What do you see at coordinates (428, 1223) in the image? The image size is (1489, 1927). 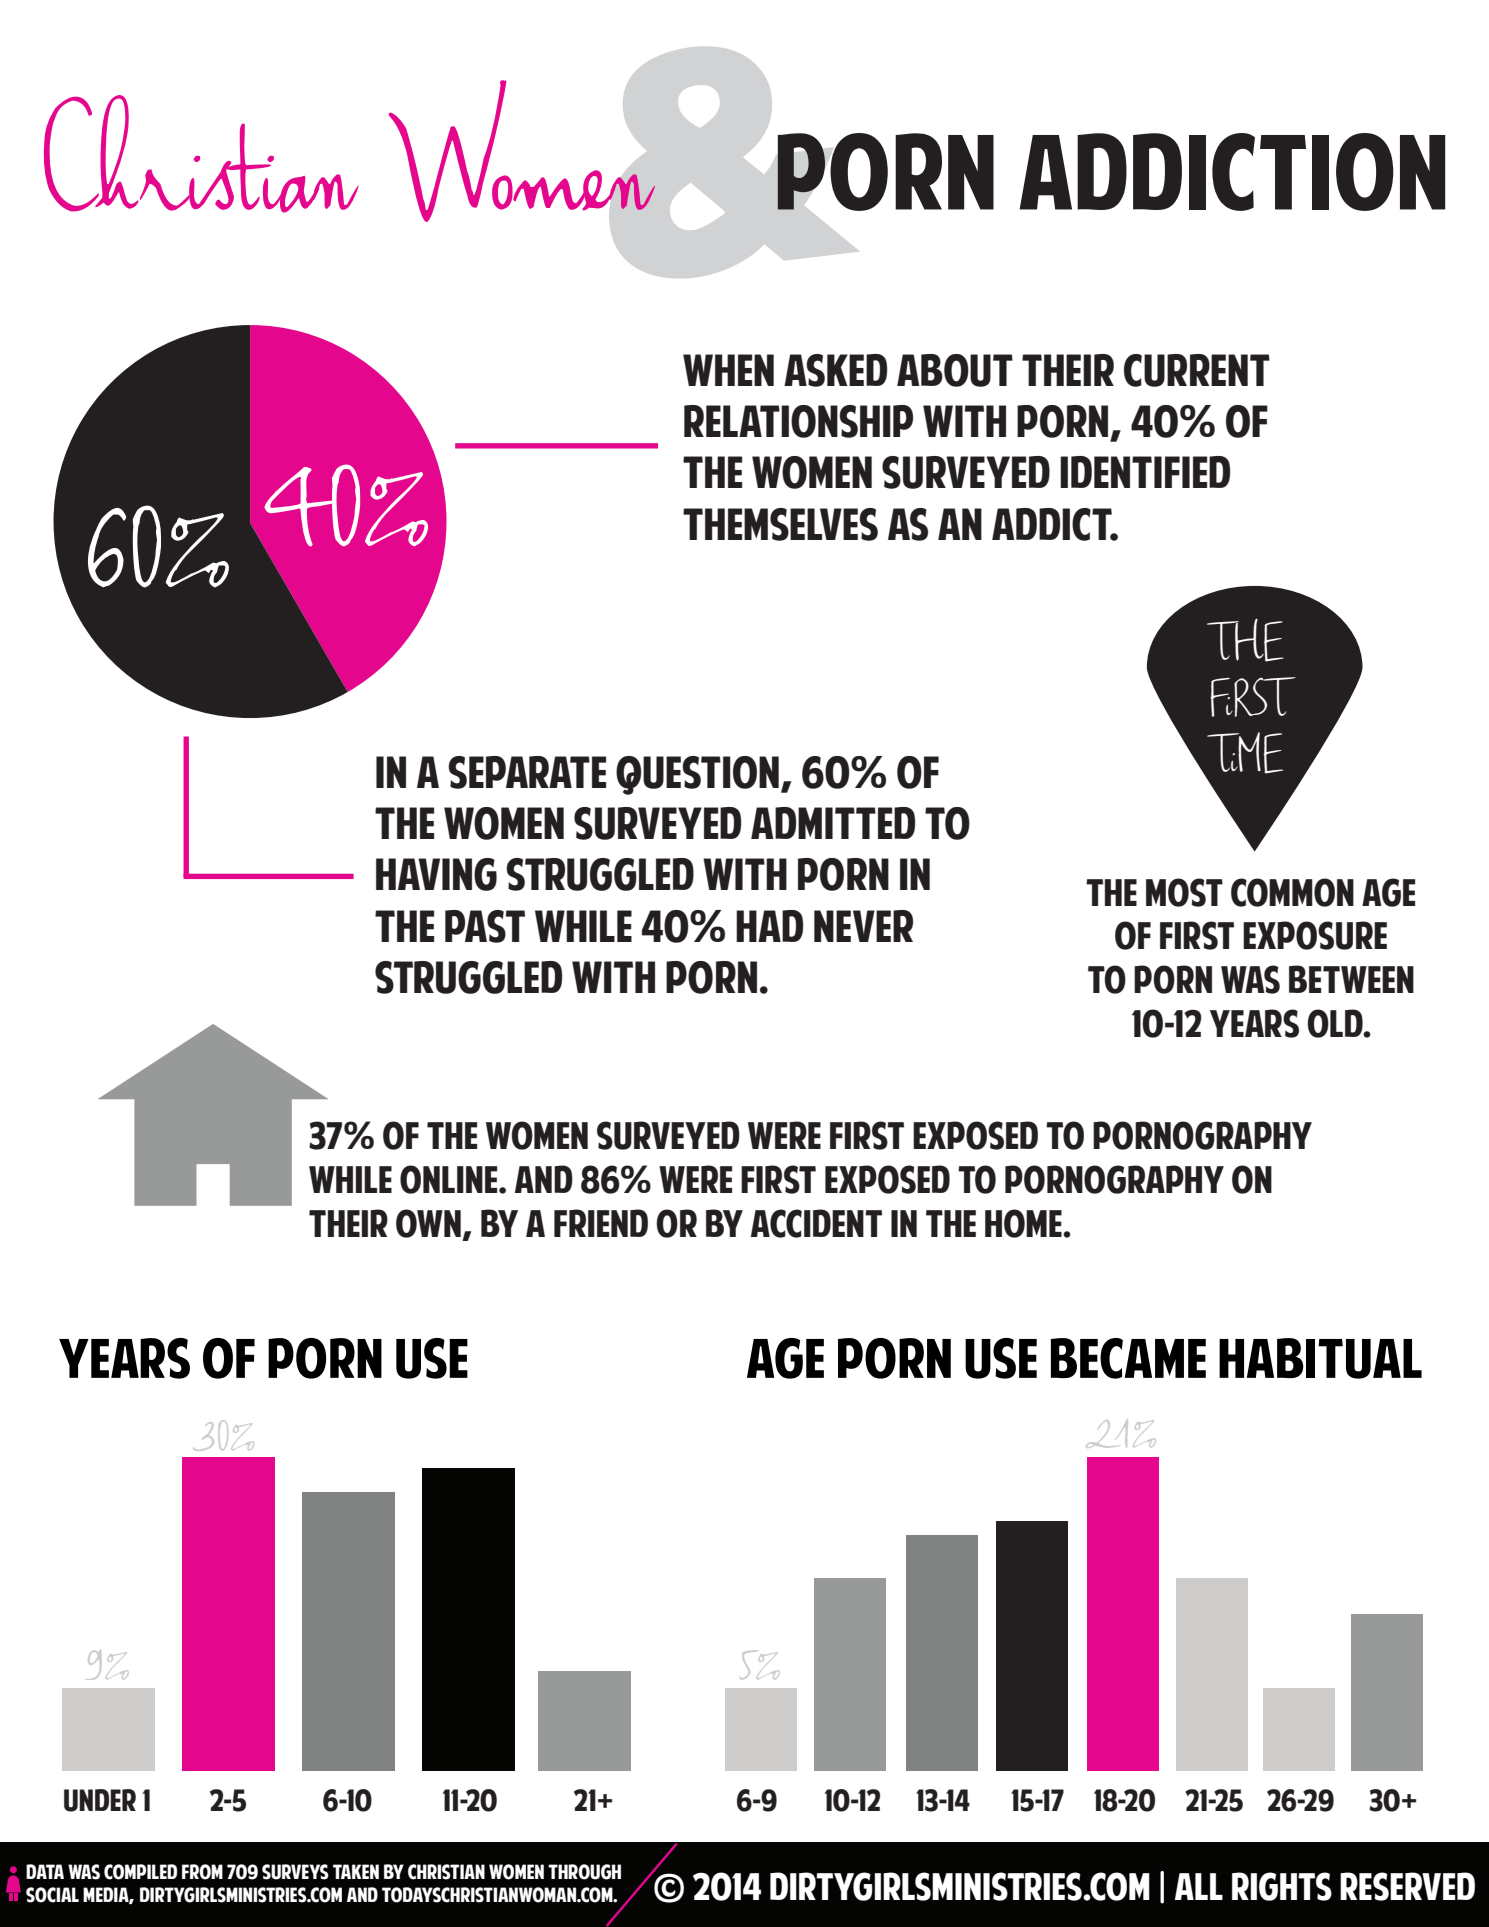 I see `own` at bounding box center [428, 1223].
